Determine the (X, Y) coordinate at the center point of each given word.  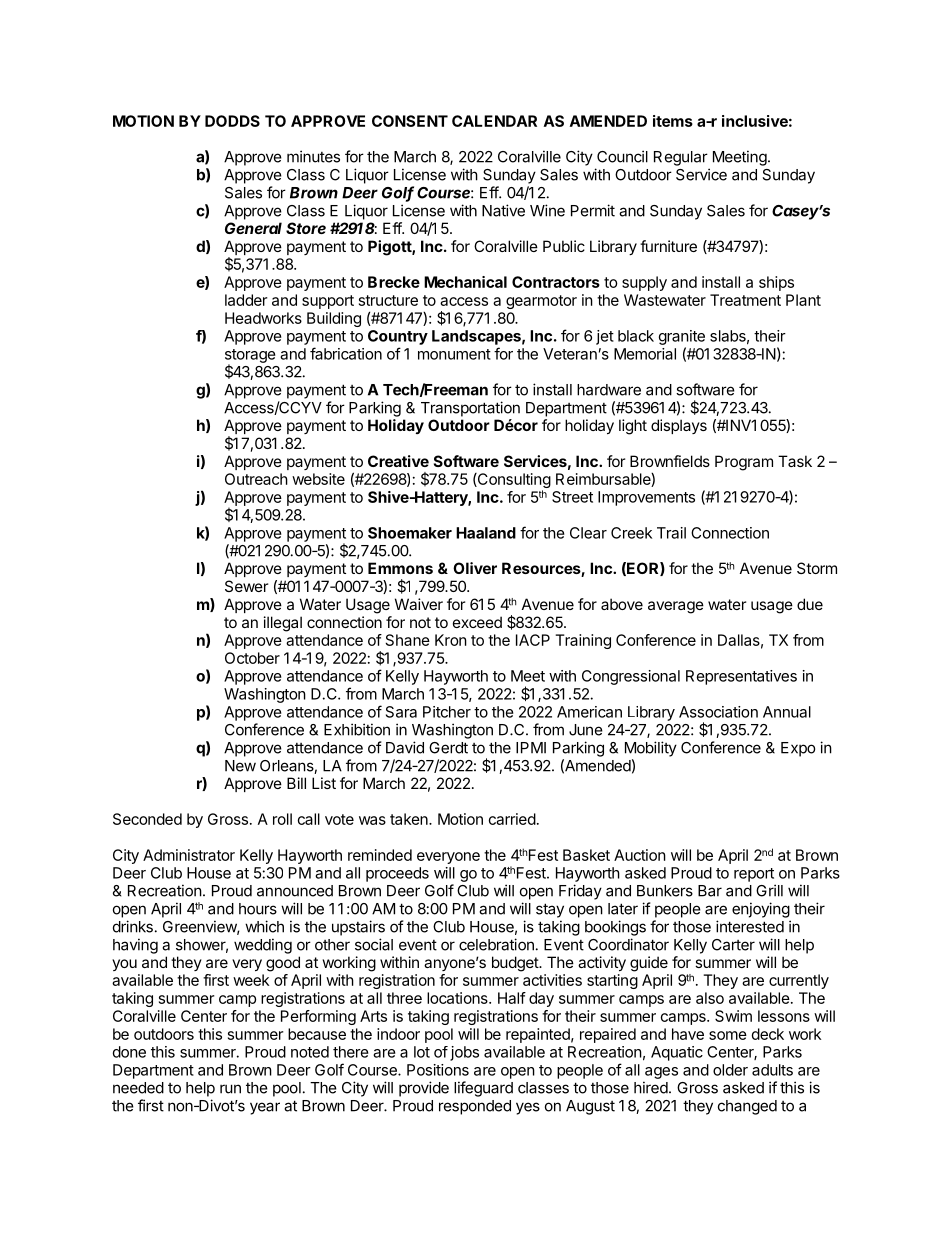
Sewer (246, 586)
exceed (477, 622)
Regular (681, 158)
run (230, 1089)
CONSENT (410, 121)
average (676, 607)
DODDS (232, 121)
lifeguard (483, 1089)
